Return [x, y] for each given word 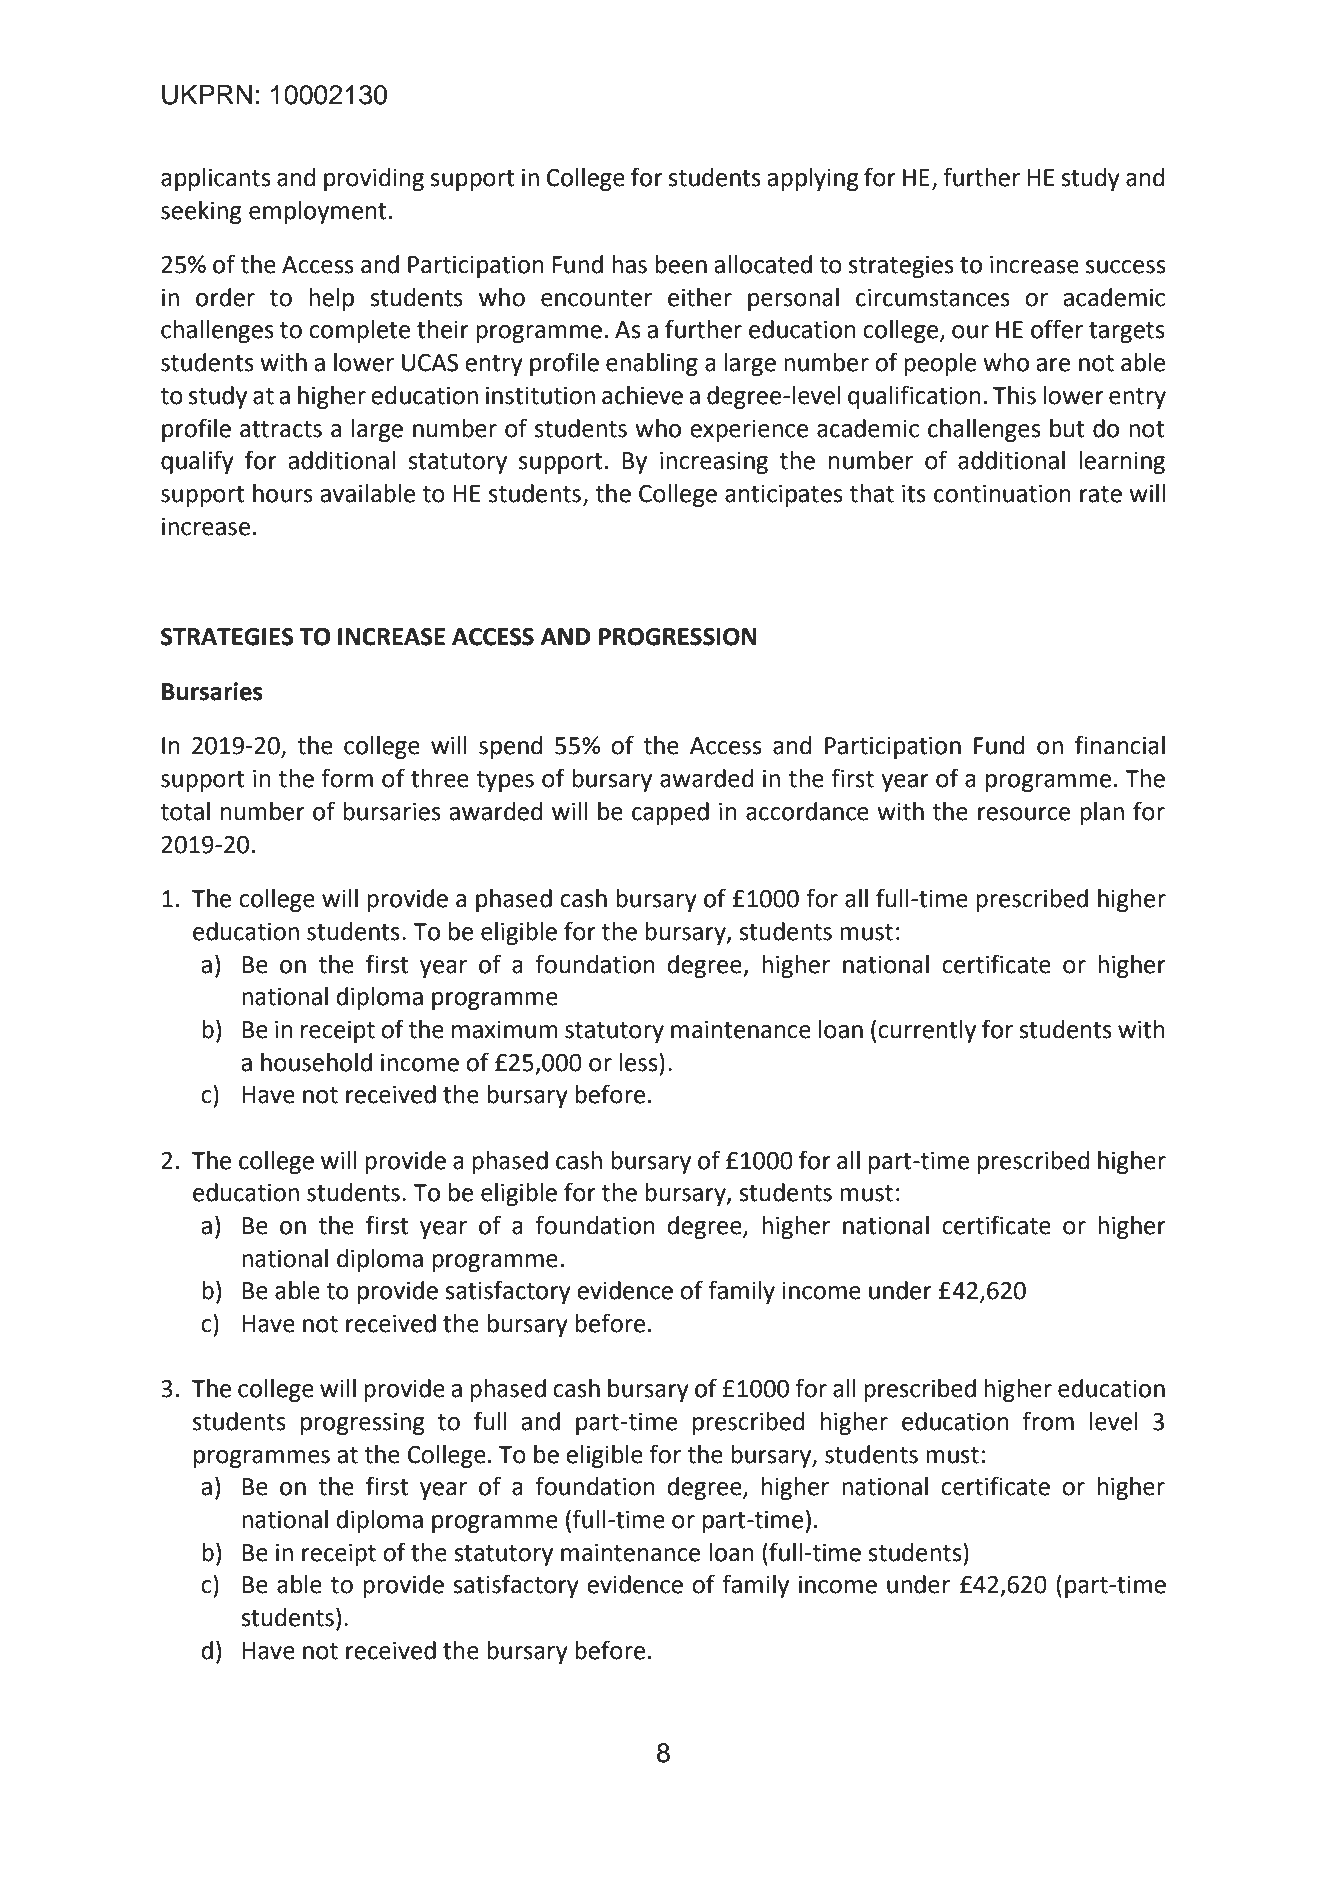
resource [1024, 814]
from [1048, 1421]
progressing [363, 1424]
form [347, 778]
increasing [714, 463]
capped [670, 813]
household [316, 1062]
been [681, 264]
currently [927, 1031]
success [1125, 267]
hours [283, 493]
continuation [1002, 494]
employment [318, 212]
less [639, 1062]
